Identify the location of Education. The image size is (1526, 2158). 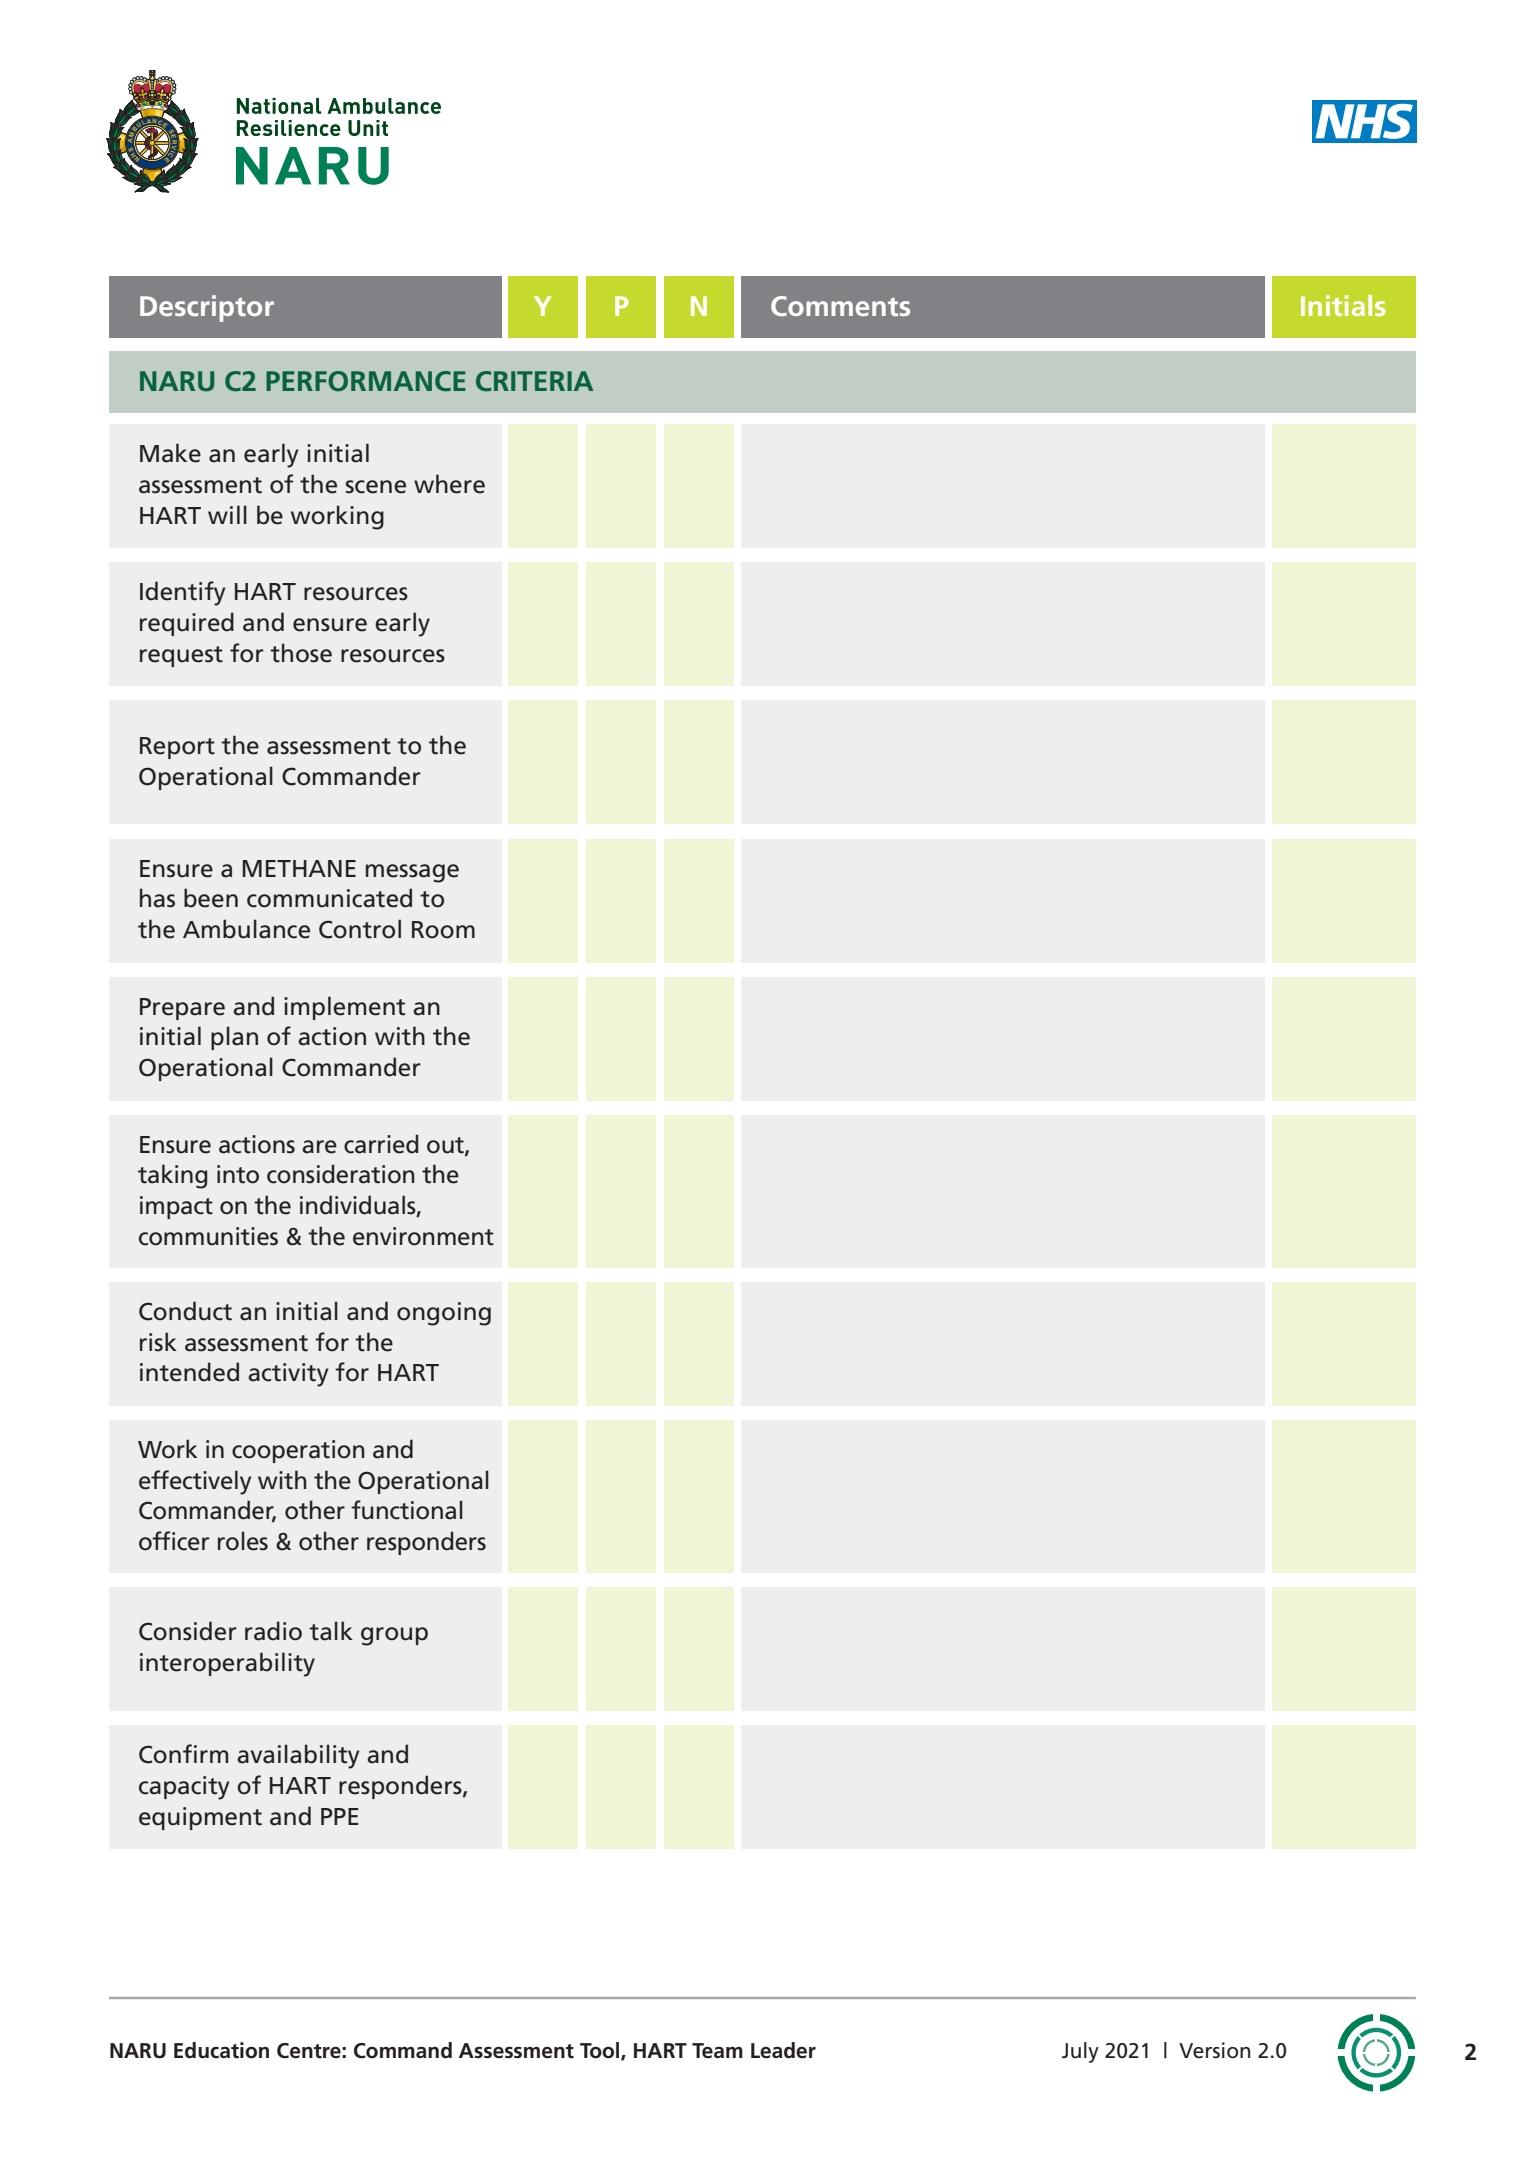
(221, 2050).
